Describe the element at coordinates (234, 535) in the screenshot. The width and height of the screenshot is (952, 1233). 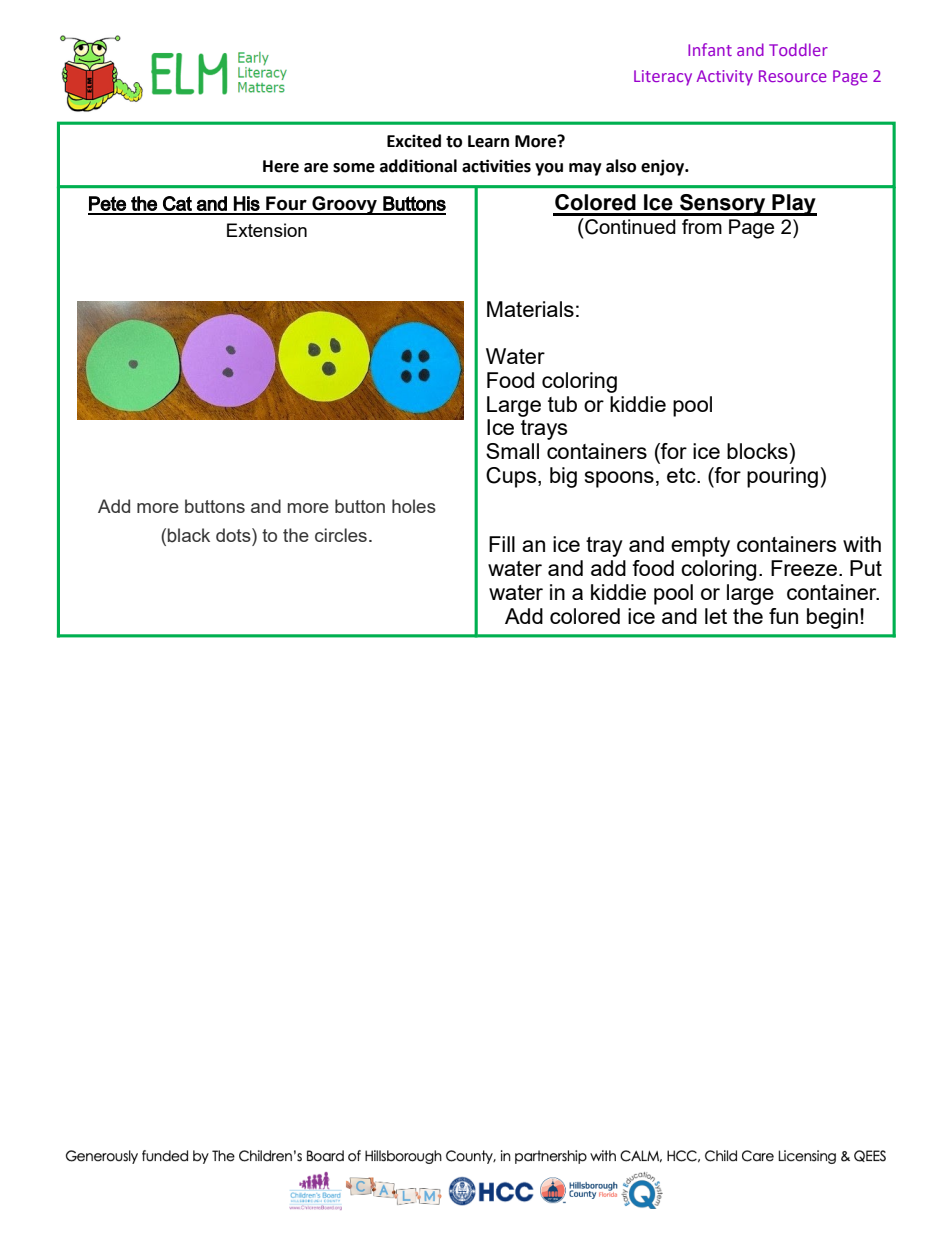
I see `dots` at that location.
